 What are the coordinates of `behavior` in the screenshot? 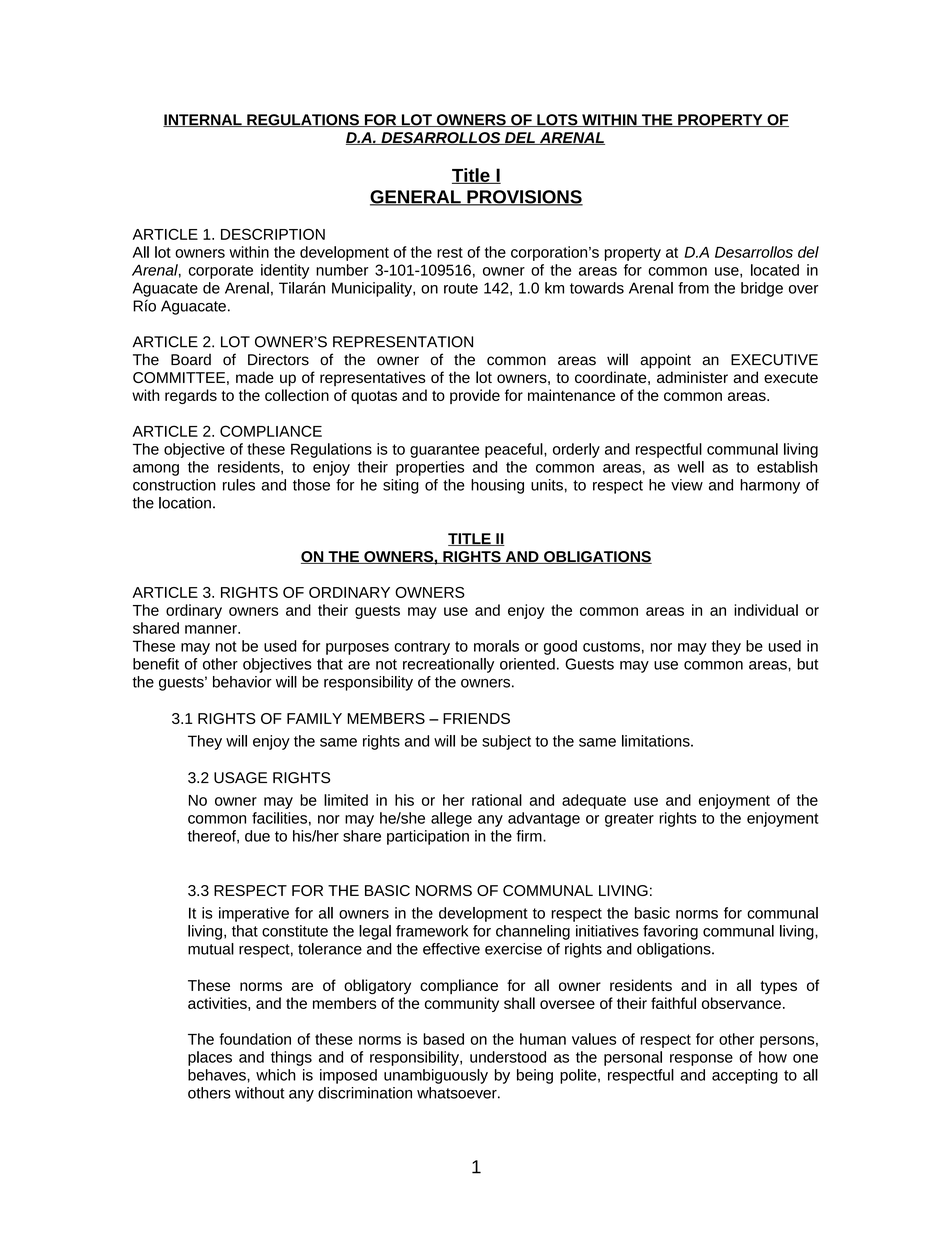 It's located at (242, 682).
